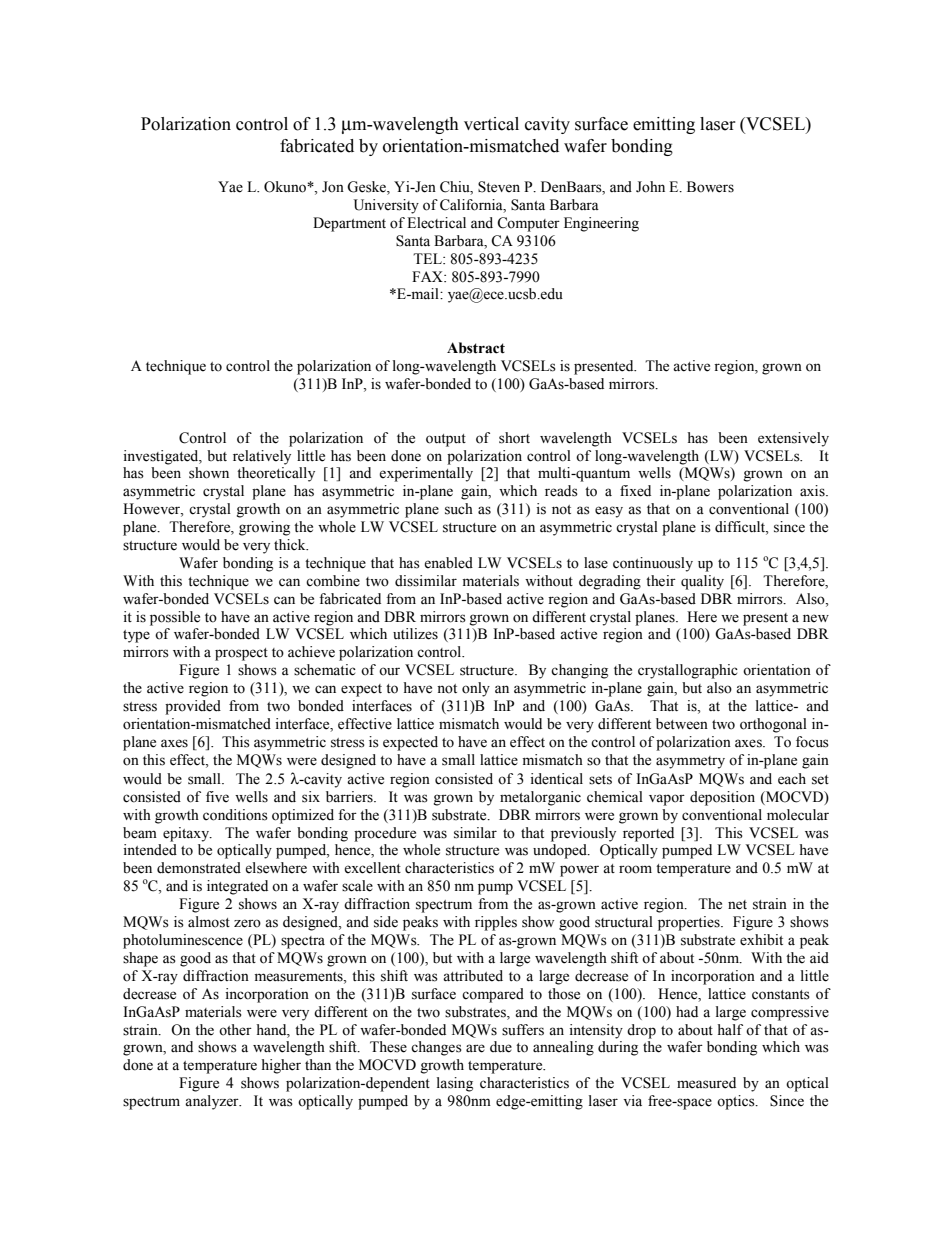  Describe the element at coordinates (187, 834) in the document. I see `epitaxy` at that location.
